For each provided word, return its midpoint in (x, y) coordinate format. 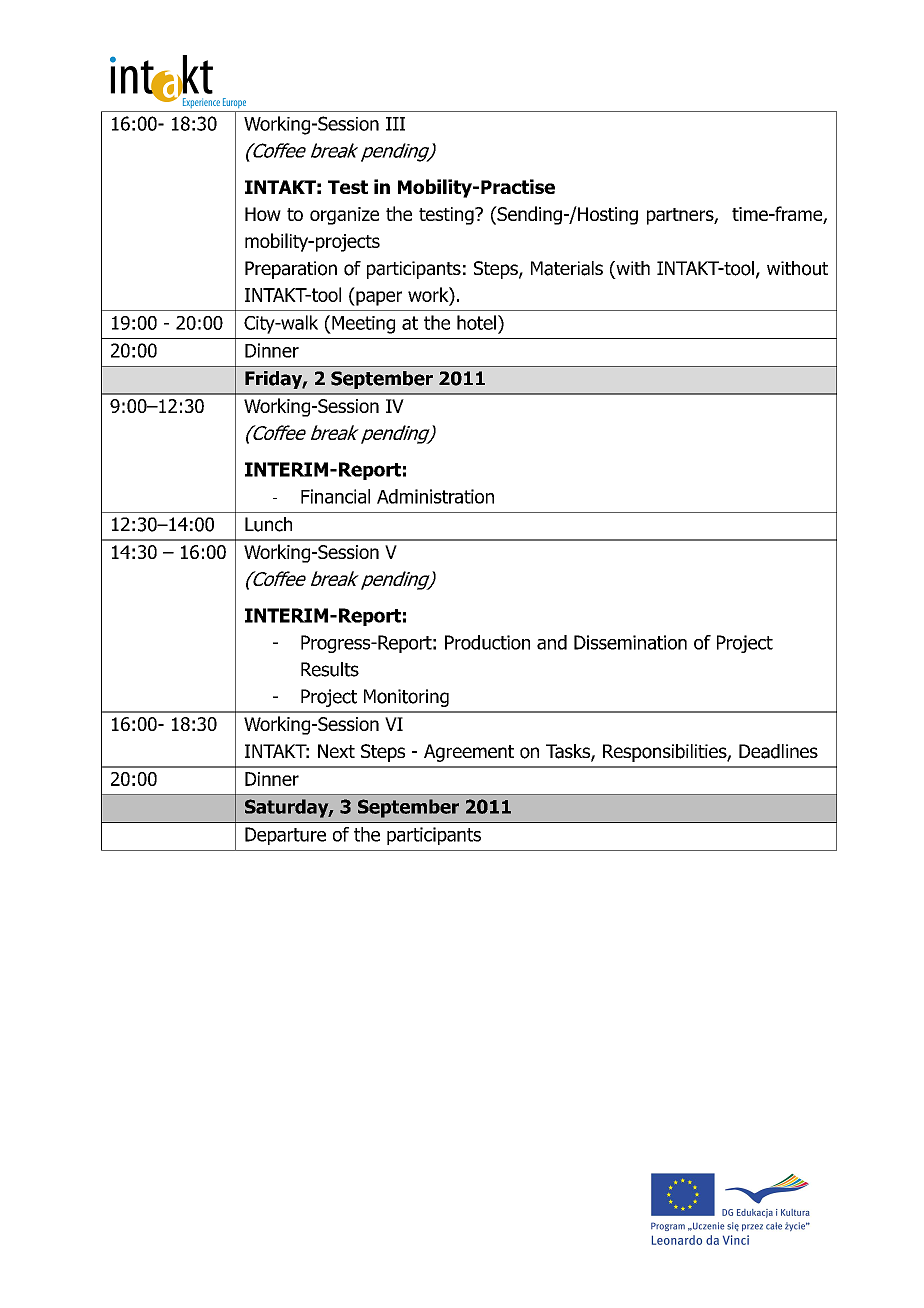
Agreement (469, 753)
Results (330, 669)
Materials (567, 268)
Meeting (362, 325)
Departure (285, 836)
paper (378, 298)
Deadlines (778, 751)
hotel (476, 322)
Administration (435, 496)
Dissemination (630, 642)
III (395, 124)
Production (487, 642)
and (552, 642)
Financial (335, 496)
